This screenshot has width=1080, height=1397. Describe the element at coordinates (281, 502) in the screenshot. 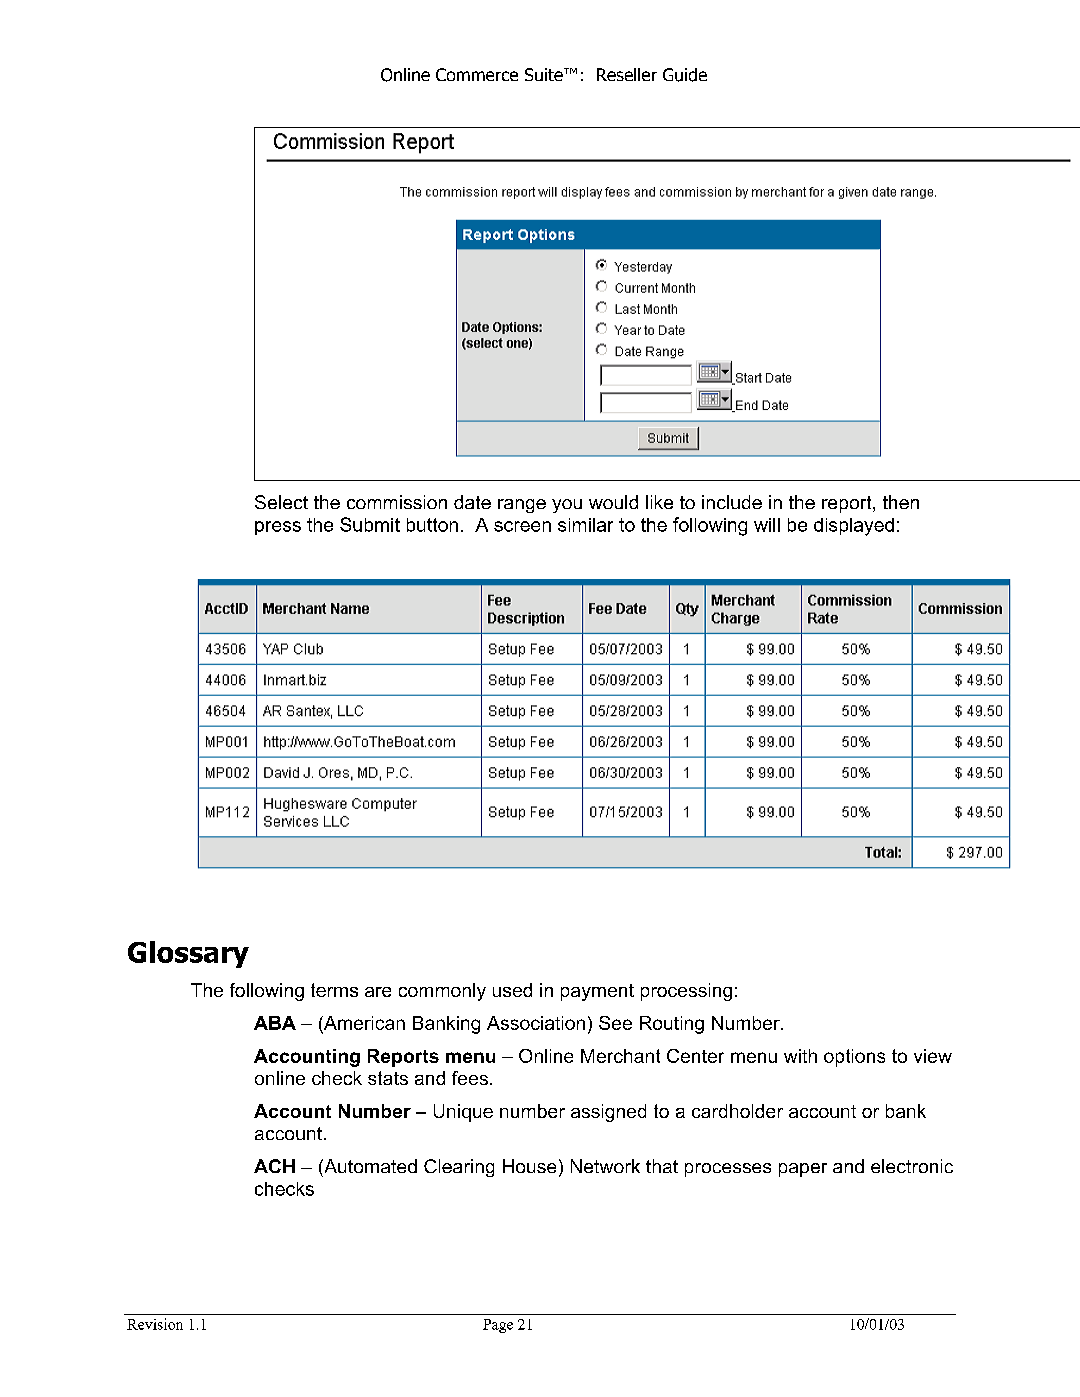

I see `Select` at that location.
